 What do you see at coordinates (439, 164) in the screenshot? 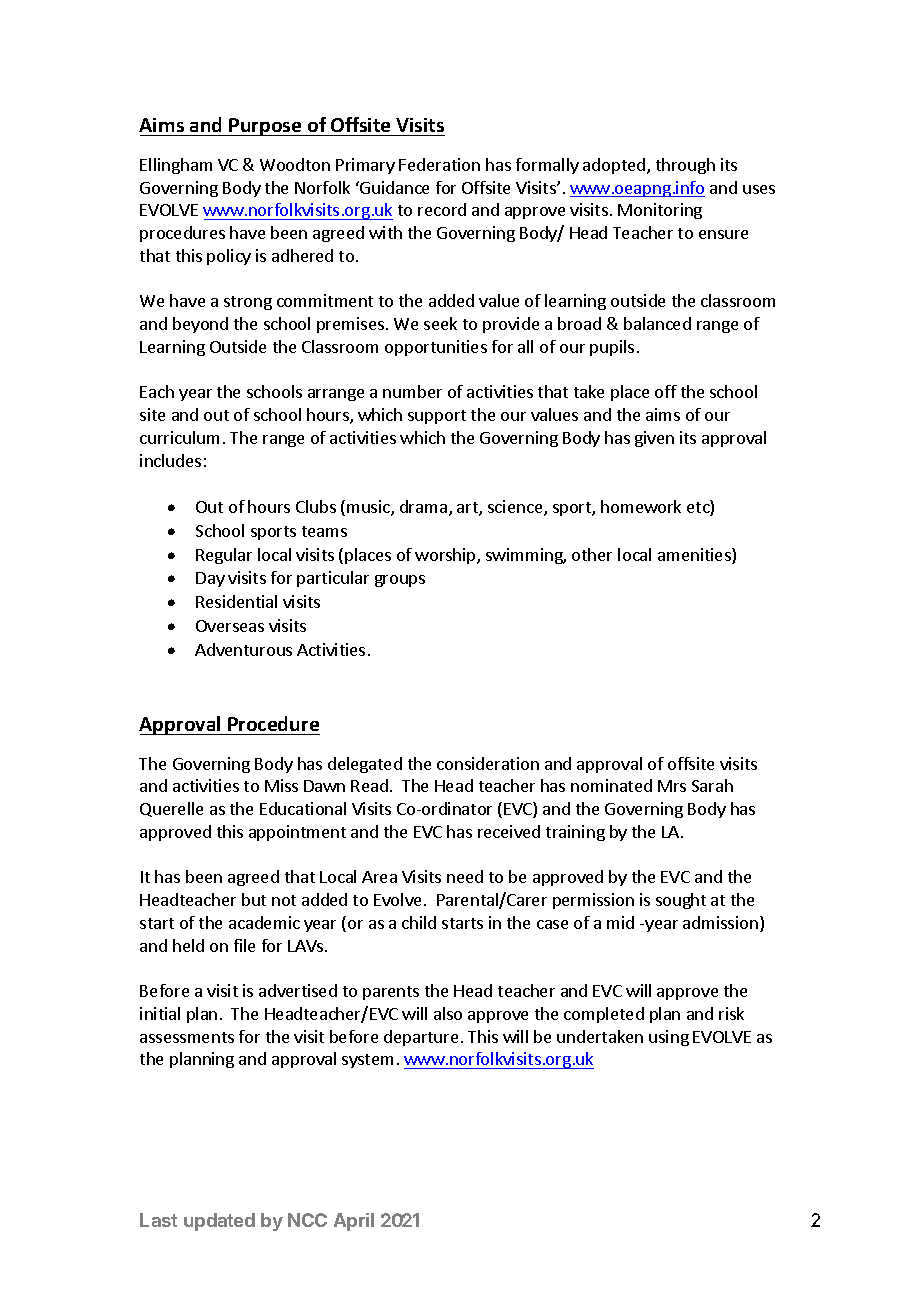
I see `Federation` at bounding box center [439, 164].
